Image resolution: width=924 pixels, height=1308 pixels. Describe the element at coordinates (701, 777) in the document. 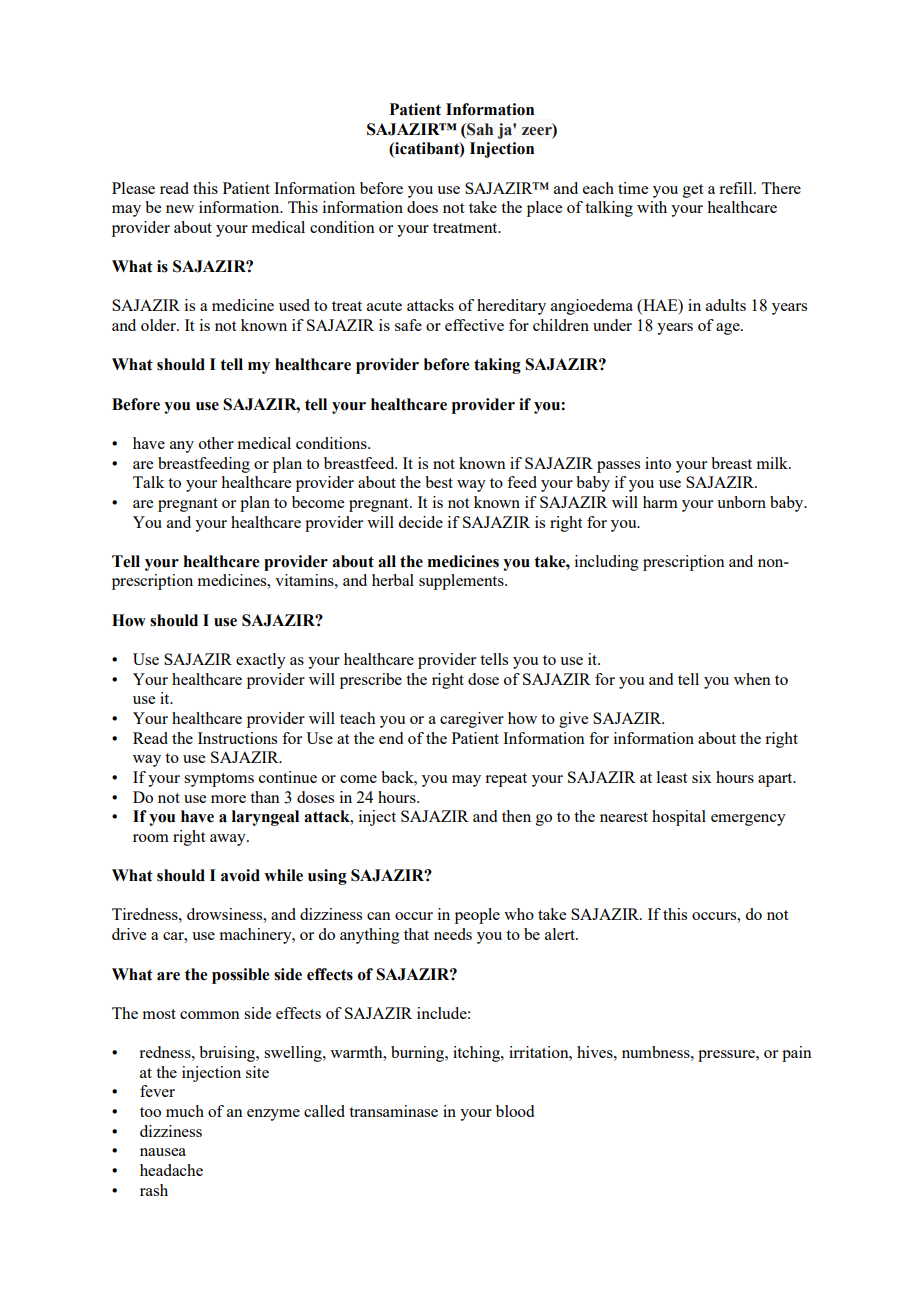

I see `six` at that location.
